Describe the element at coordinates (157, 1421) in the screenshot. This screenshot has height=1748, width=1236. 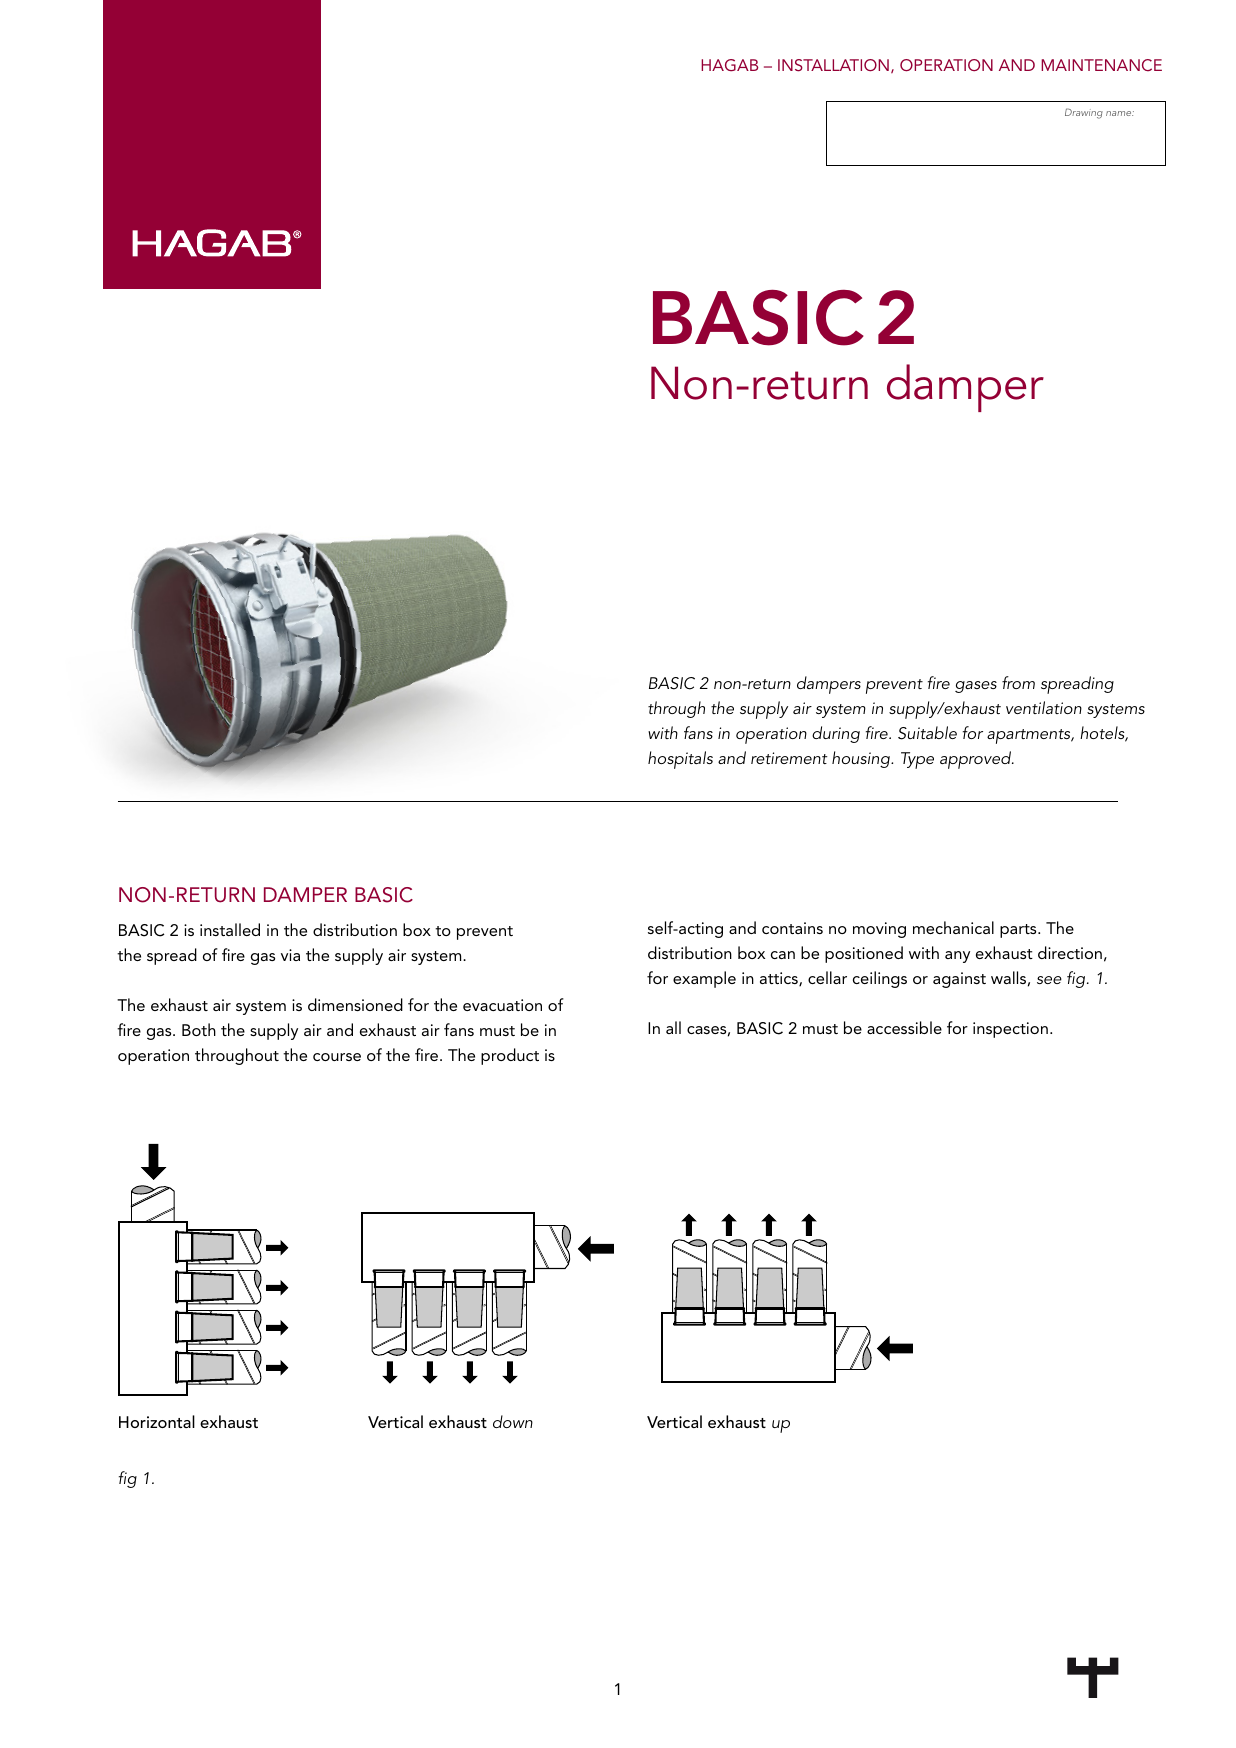
I see `Horizontal` at that location.
